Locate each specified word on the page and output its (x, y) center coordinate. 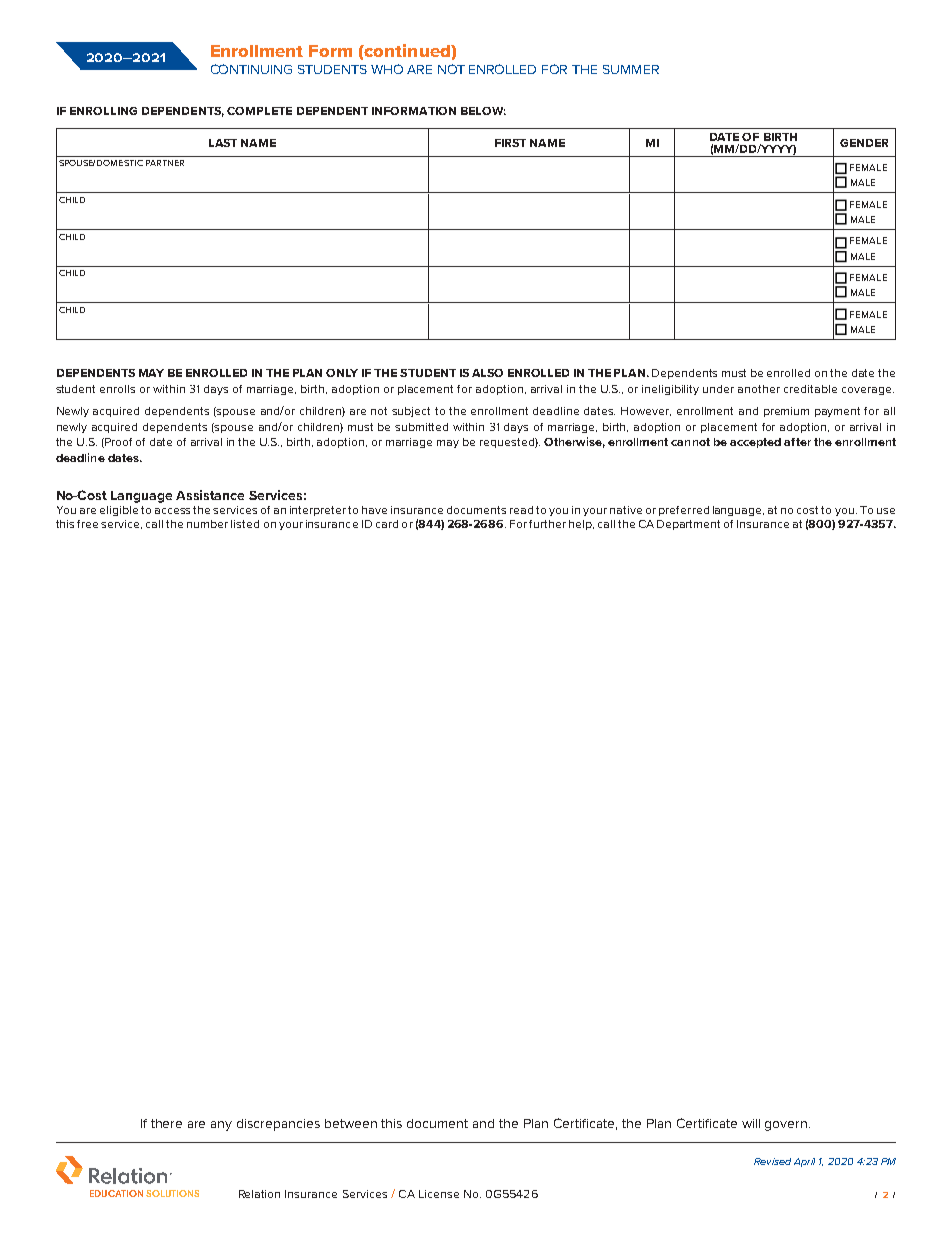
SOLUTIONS (172, 1193)
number (207, 524)
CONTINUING (251, 69)
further (547, 524)
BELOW (483, 111)
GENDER (864, 143)
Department (688, 525)
